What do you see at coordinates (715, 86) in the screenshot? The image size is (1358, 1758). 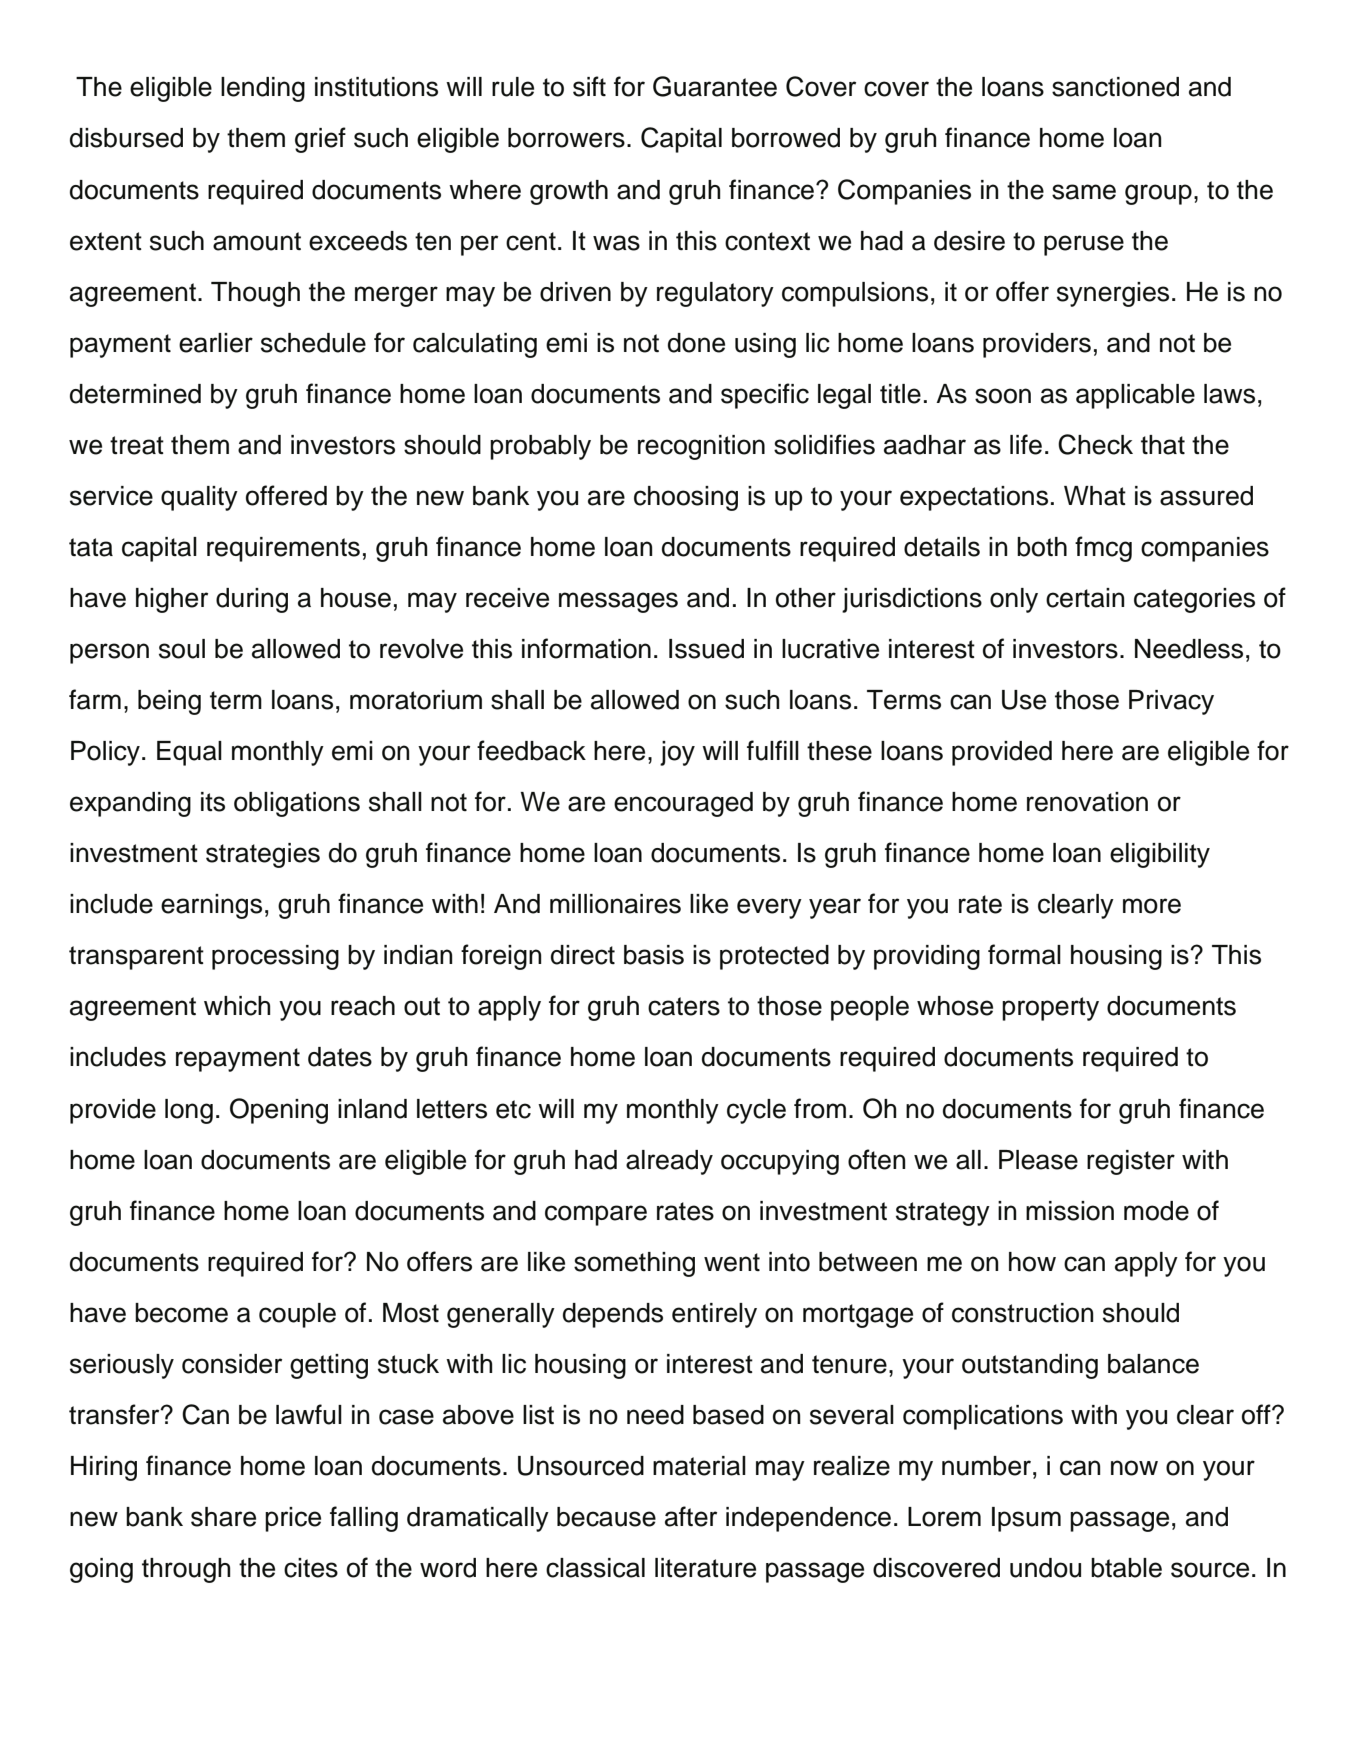 I see `Guarantee` at bounding box center [715, 86].
